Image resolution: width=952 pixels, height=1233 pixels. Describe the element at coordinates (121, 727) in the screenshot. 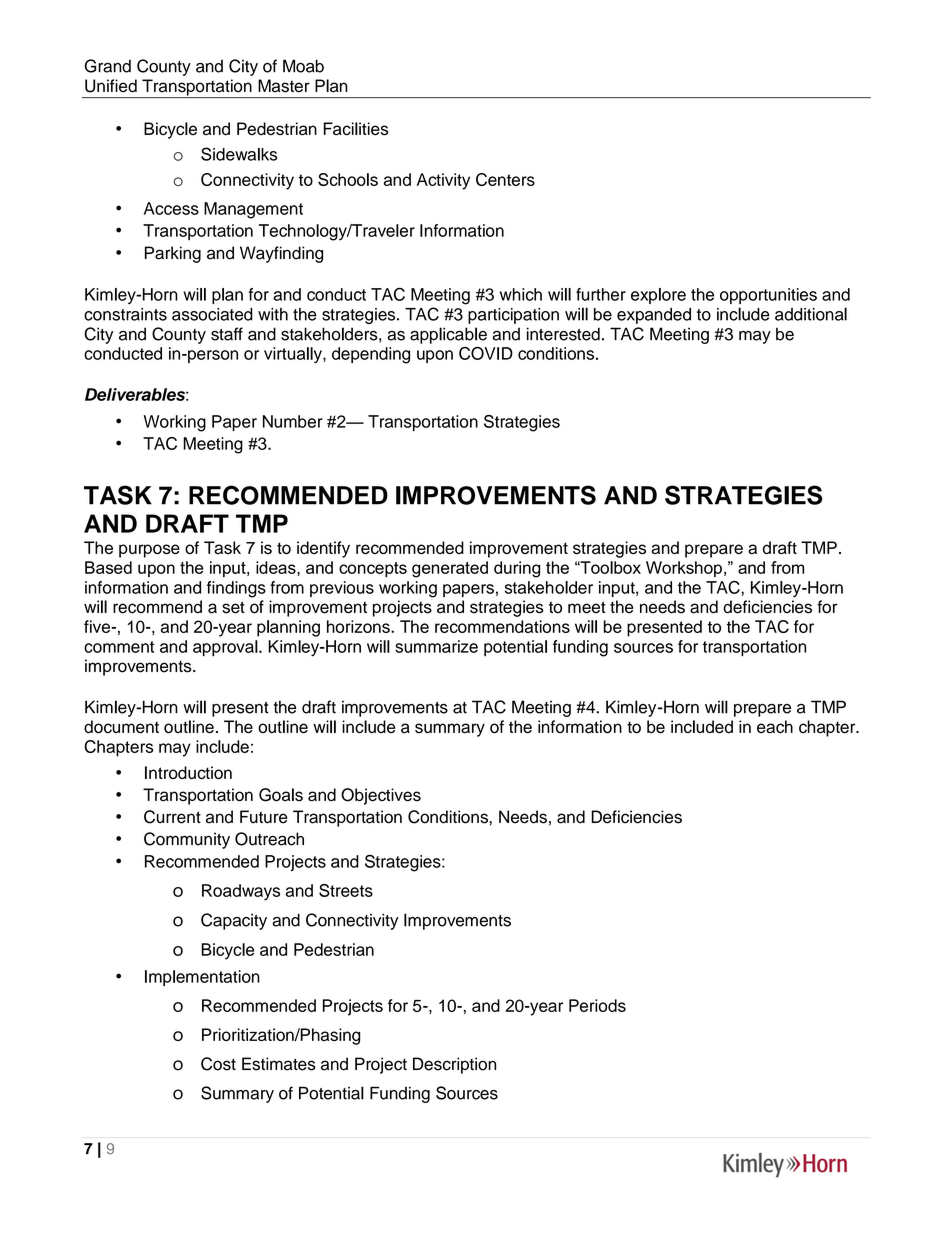

I see `document` at that location.
